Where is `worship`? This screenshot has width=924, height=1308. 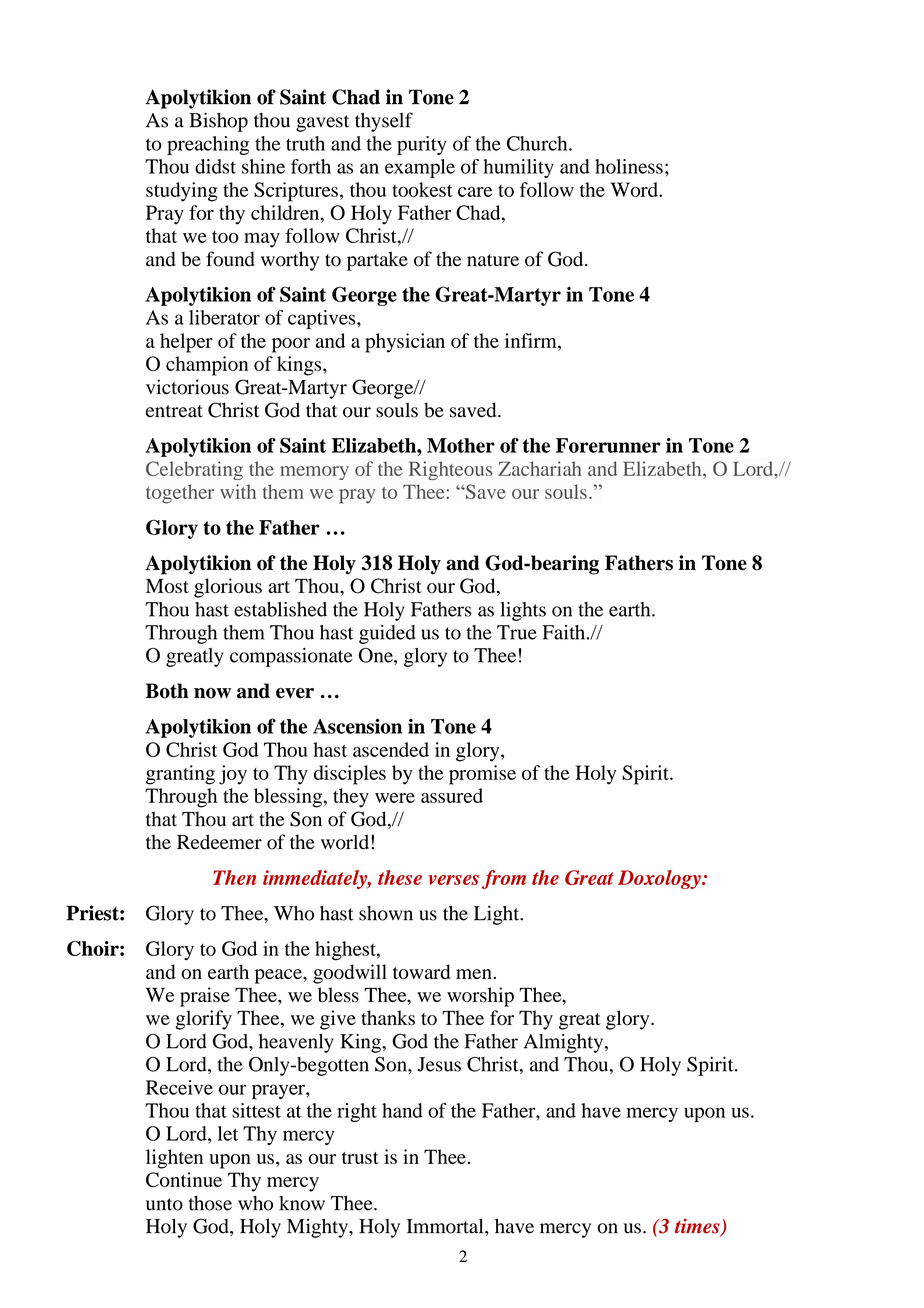
worship is located at coordinates (480, 997).
